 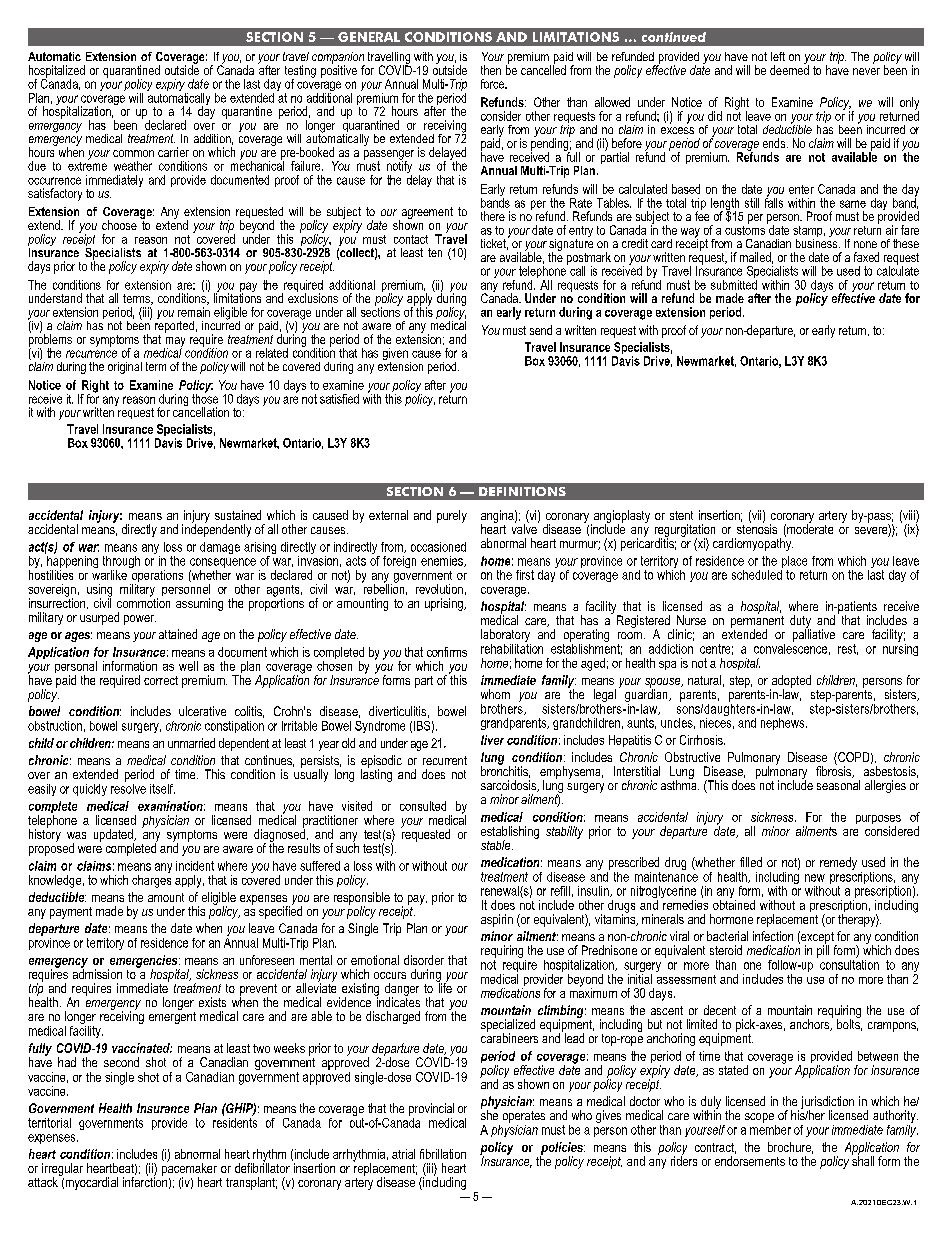 What do you see at coordinates (838, 785) in the screenshot?
I see `seasonal` at bounding box center [838, 785].
